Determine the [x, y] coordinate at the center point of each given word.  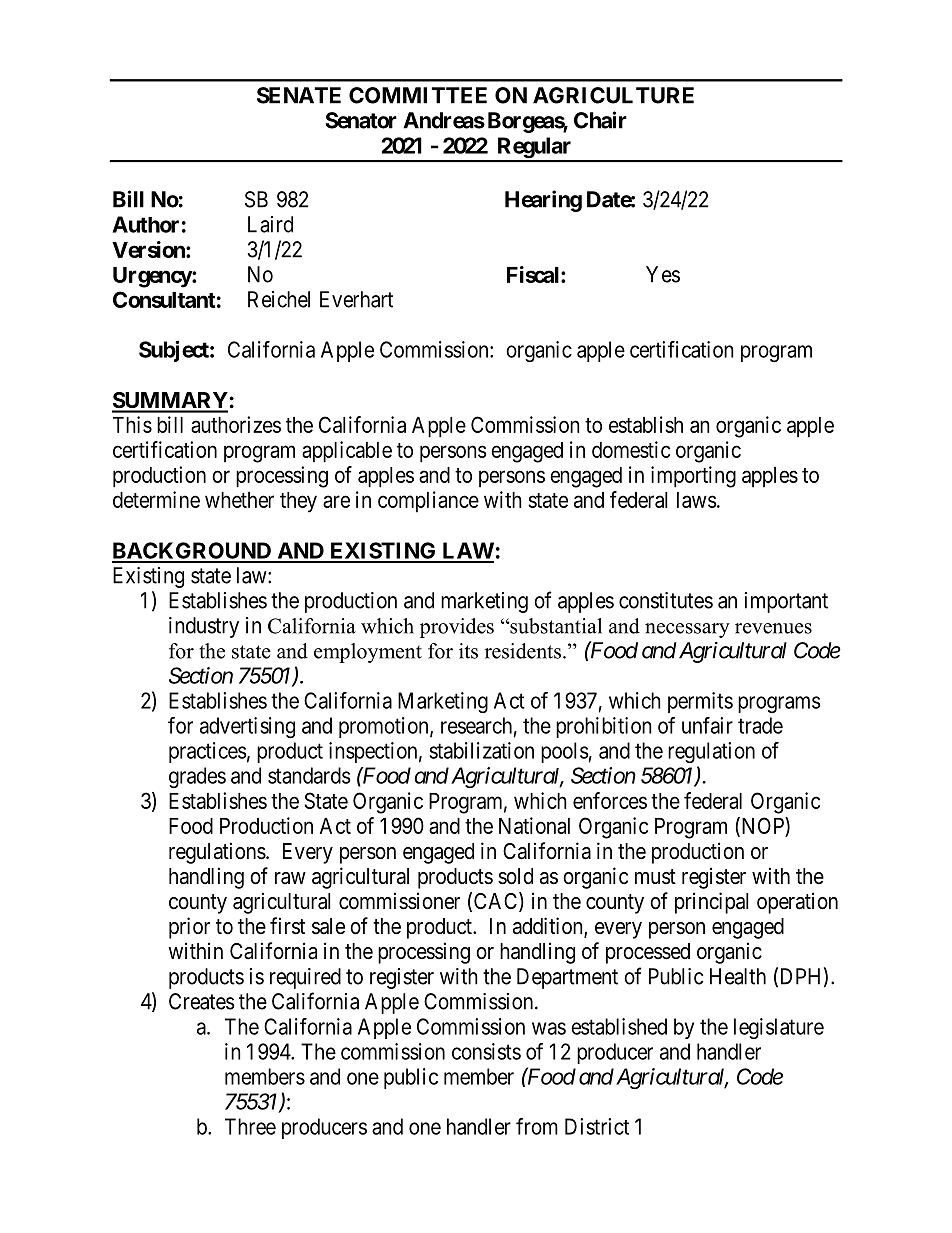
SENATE [299, 95]
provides [457, 628]
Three [250, 1126]
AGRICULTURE [613, 95]
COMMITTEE [418, 95]
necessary [687, 630]
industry [204, 627]
